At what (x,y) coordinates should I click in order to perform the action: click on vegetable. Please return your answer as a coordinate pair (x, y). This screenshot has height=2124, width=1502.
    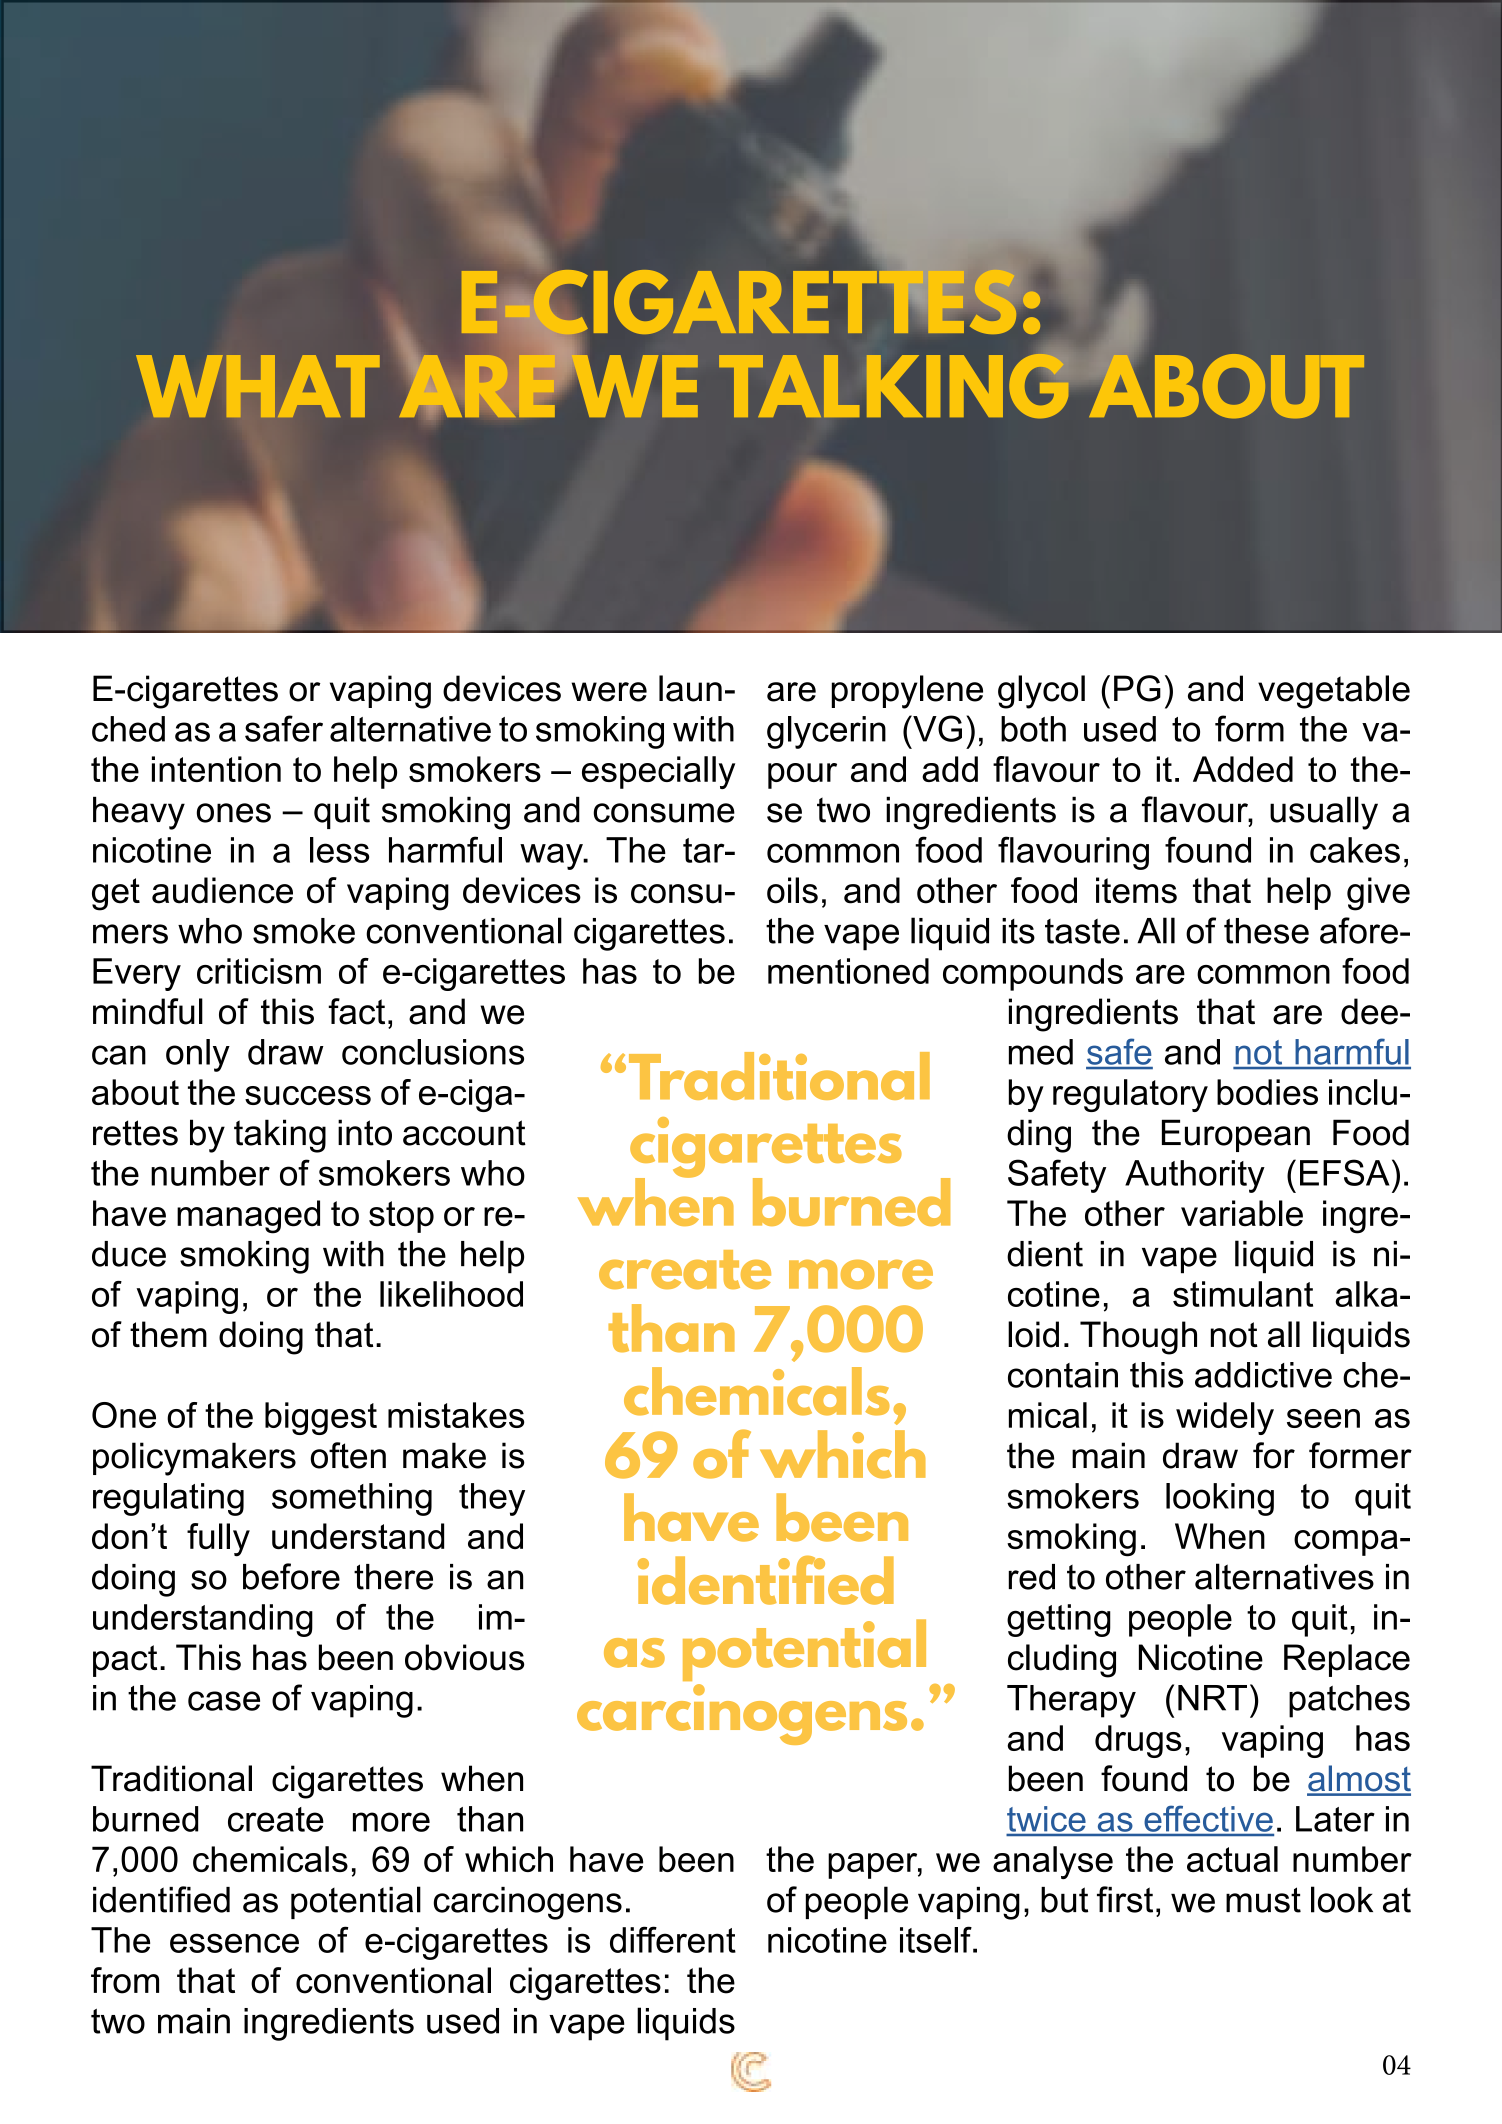
    Looking at the image, I should click on (1334, 692).
